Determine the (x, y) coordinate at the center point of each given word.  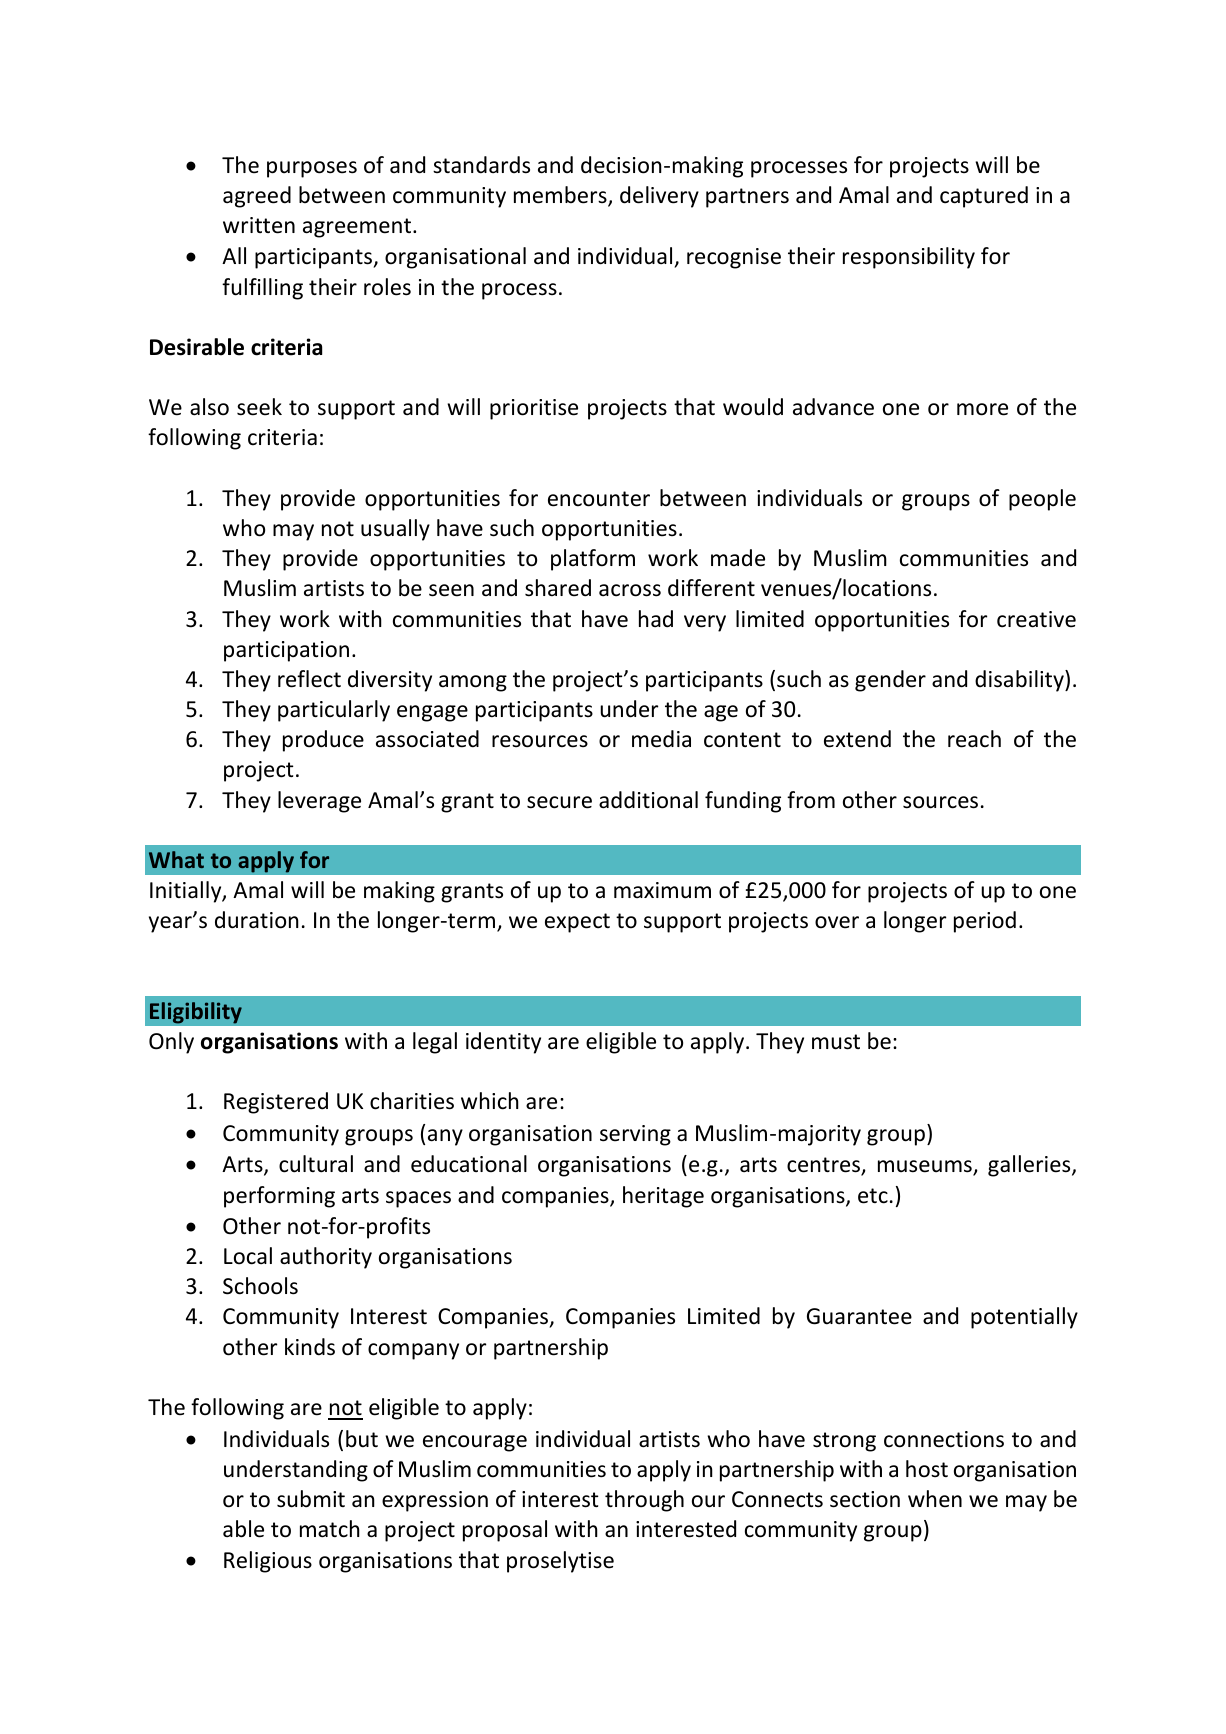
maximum (662, 890)
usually (395, 530)
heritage (663, 1197)
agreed (257, 197)
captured (984, 197)
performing (279, 1197)
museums (926, 1167)
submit (311, 1499)
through (644, 1501)
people (1042, 500)
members (561, 196)
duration (257, 920)
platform (593, 560)
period (985, 922)
